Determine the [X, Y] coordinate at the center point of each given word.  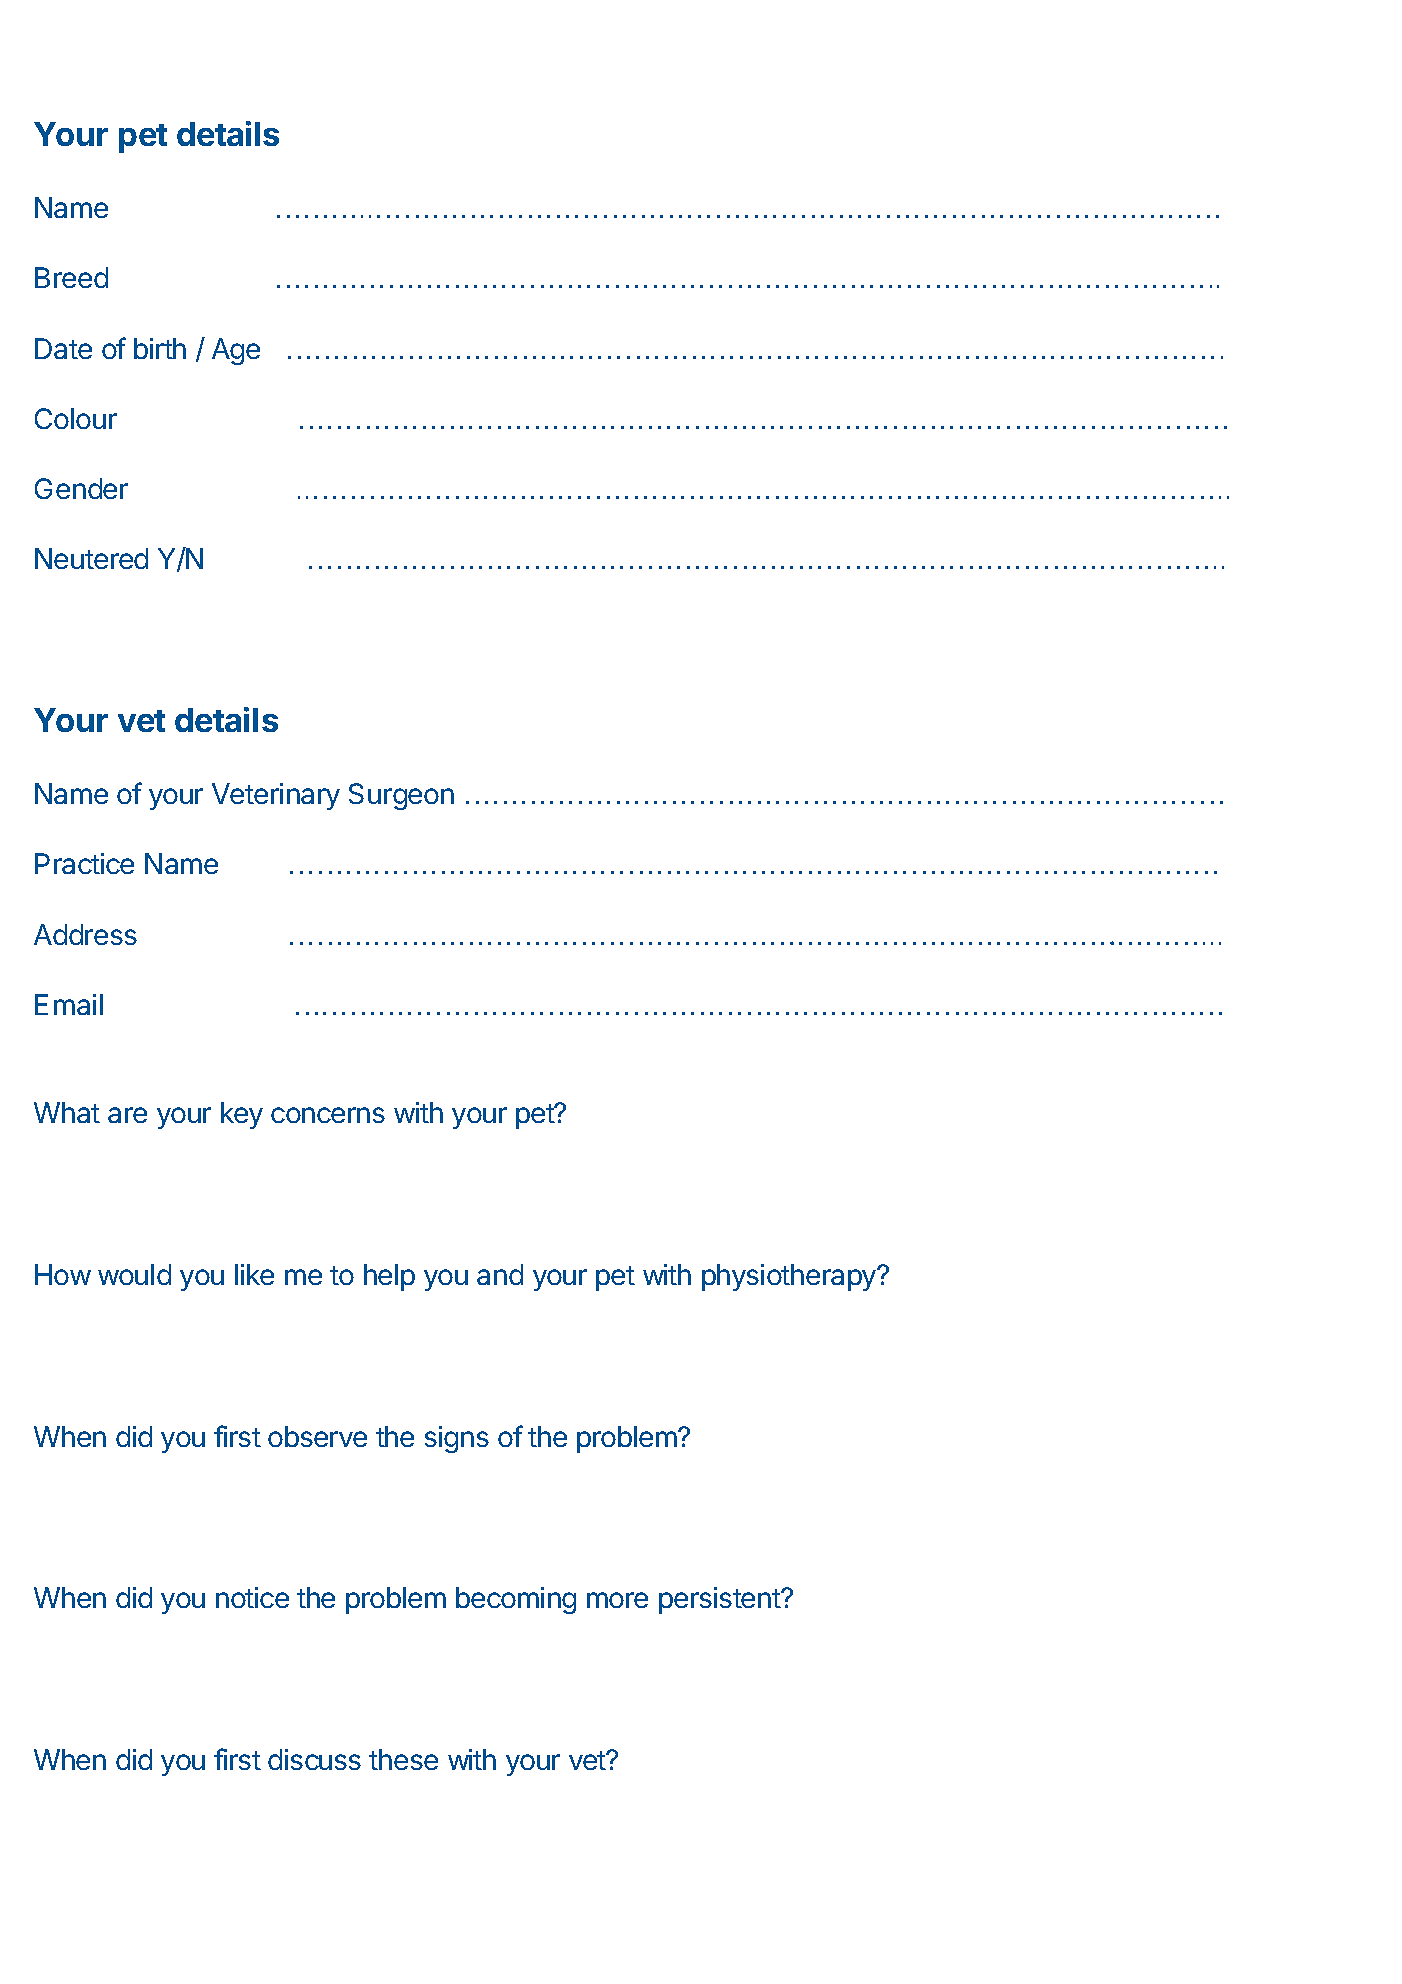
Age [236, 351]
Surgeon [401, 796]
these [403, 1759]
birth [160, 348]
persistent [720, 1600]
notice [252, 1597]
